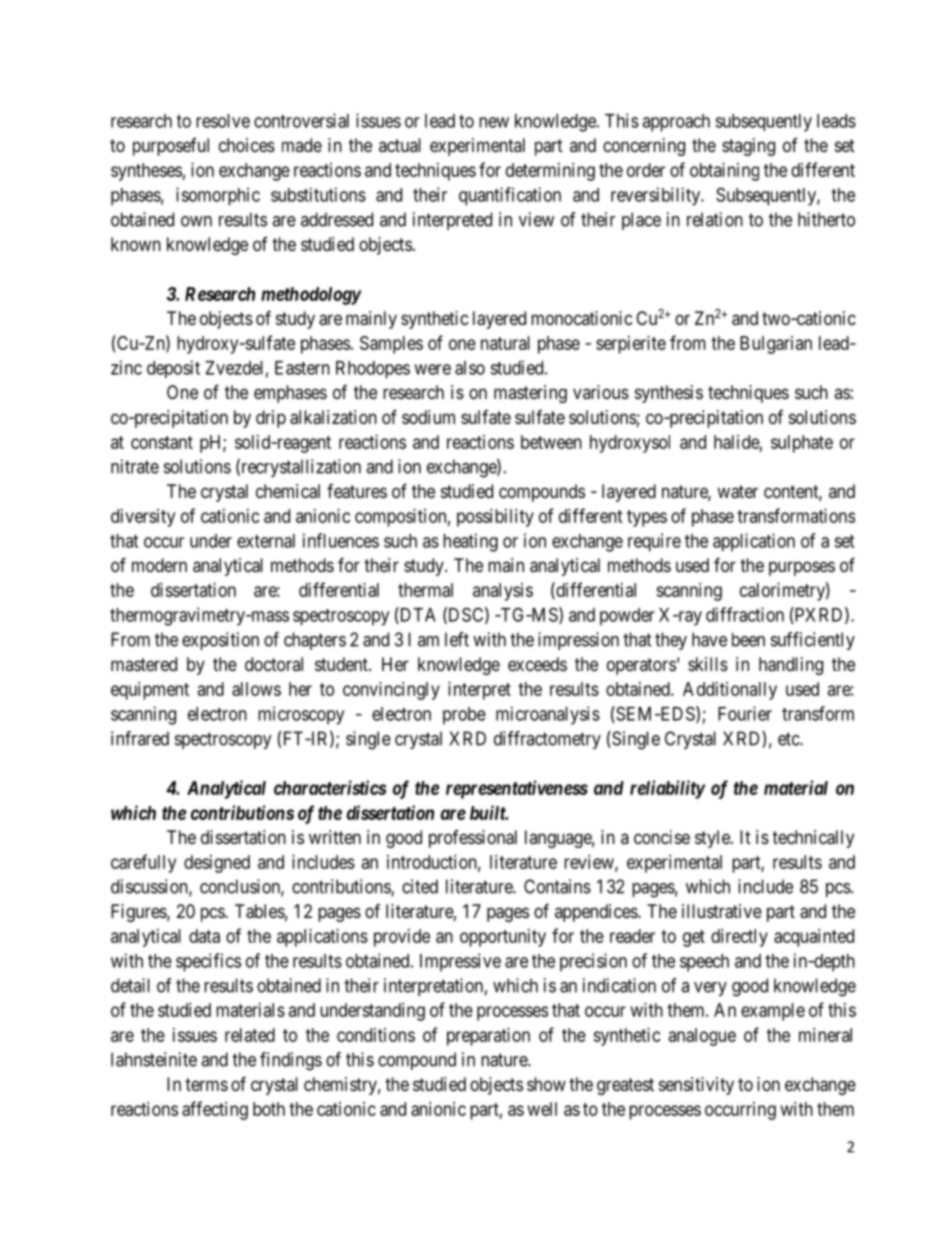 The height and width of the image is (1233, 952). I want to click on terms, so click(206, 1084).
